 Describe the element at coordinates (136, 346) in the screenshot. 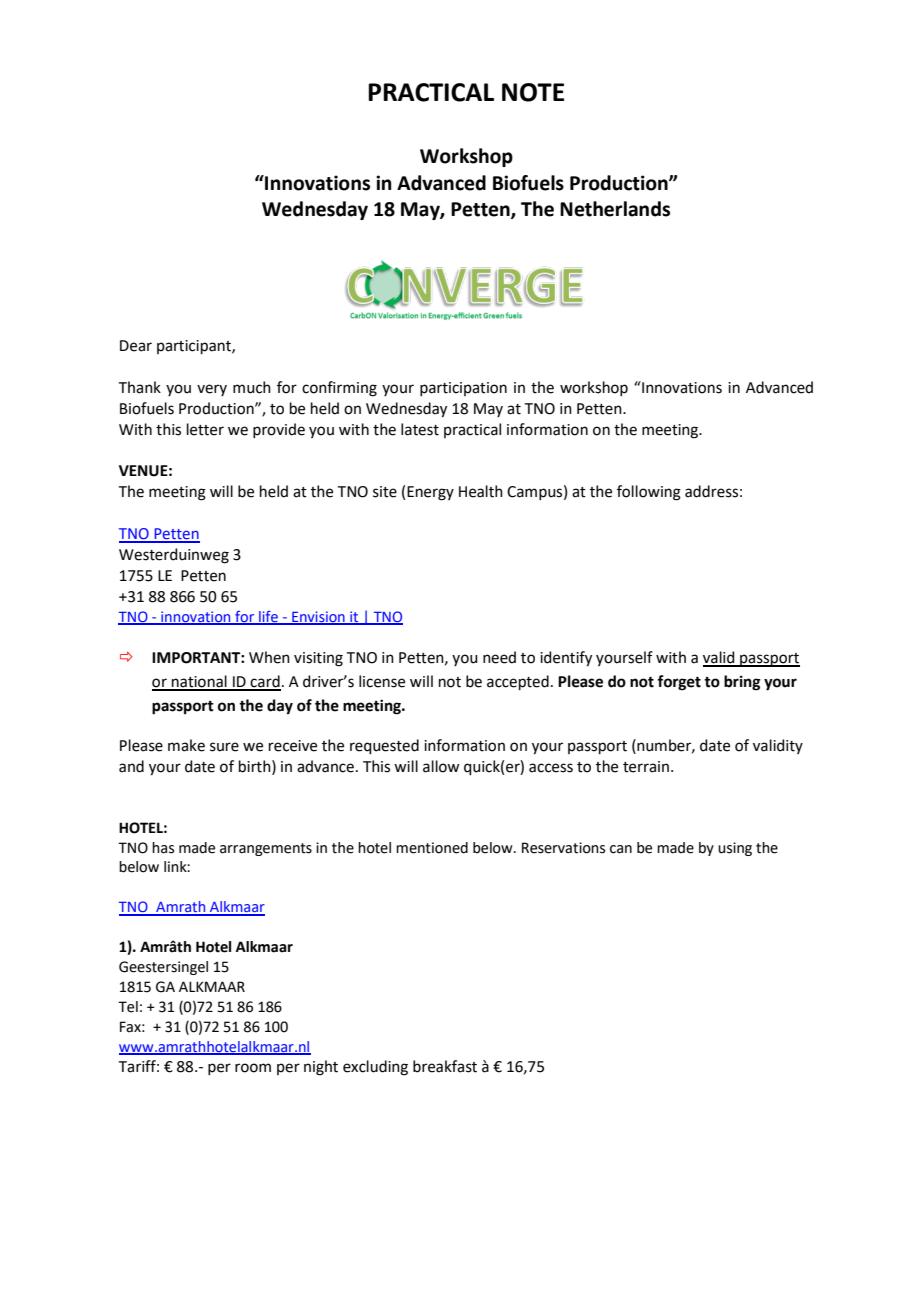

I see `Dear` at that location.
